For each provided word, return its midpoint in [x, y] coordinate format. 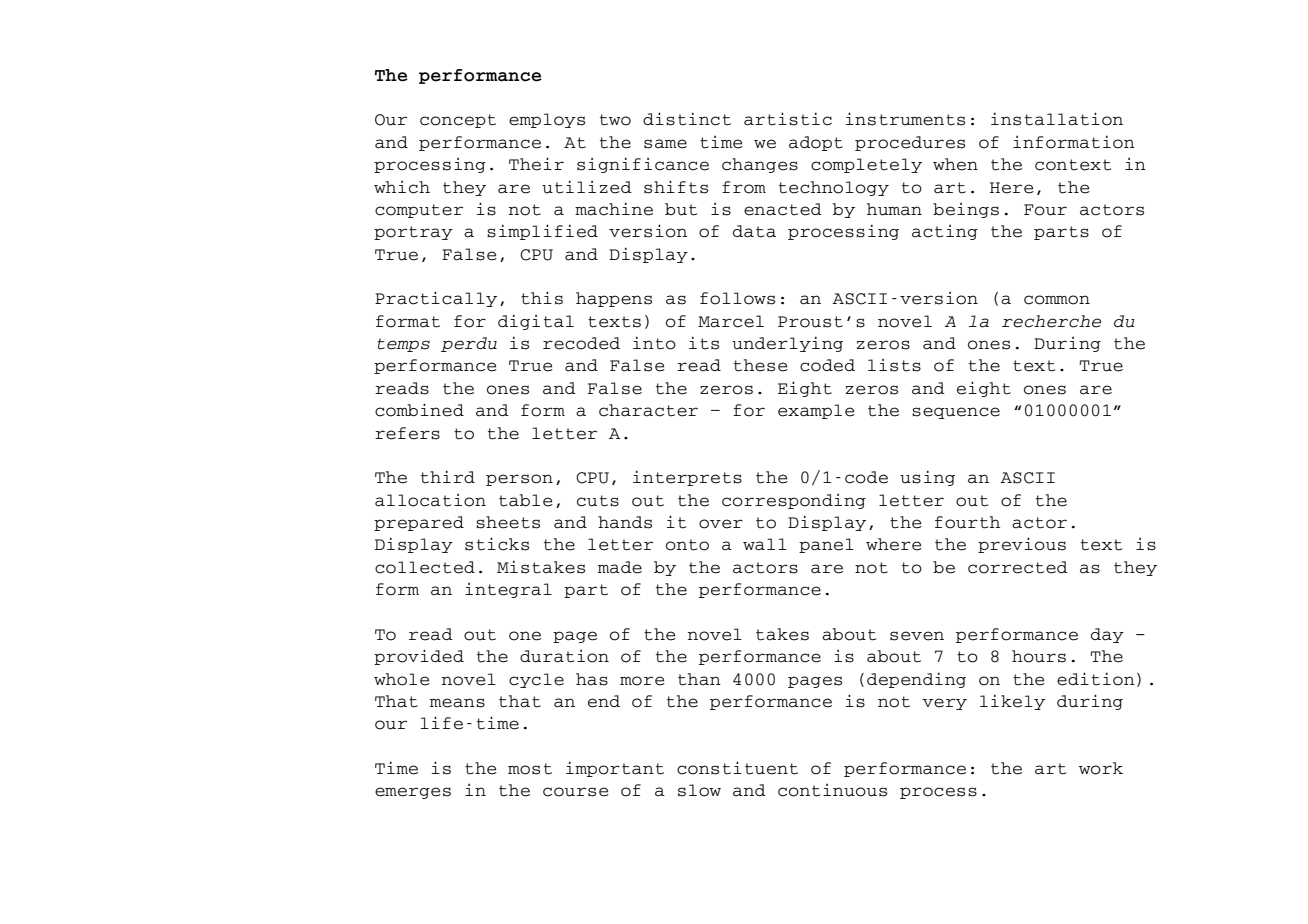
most [530, 769]
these [761, 365]
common [1057, 300]
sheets [508, 522]
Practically [436, 299]
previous [1022, 545]
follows [737, 298]
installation [1057, 119]
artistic [788, 119]
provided [419, 657]
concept [458, 121]
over [721, 524]
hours [1039, 656]
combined [419, 410]
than [699, 679]
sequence [956, 413]
